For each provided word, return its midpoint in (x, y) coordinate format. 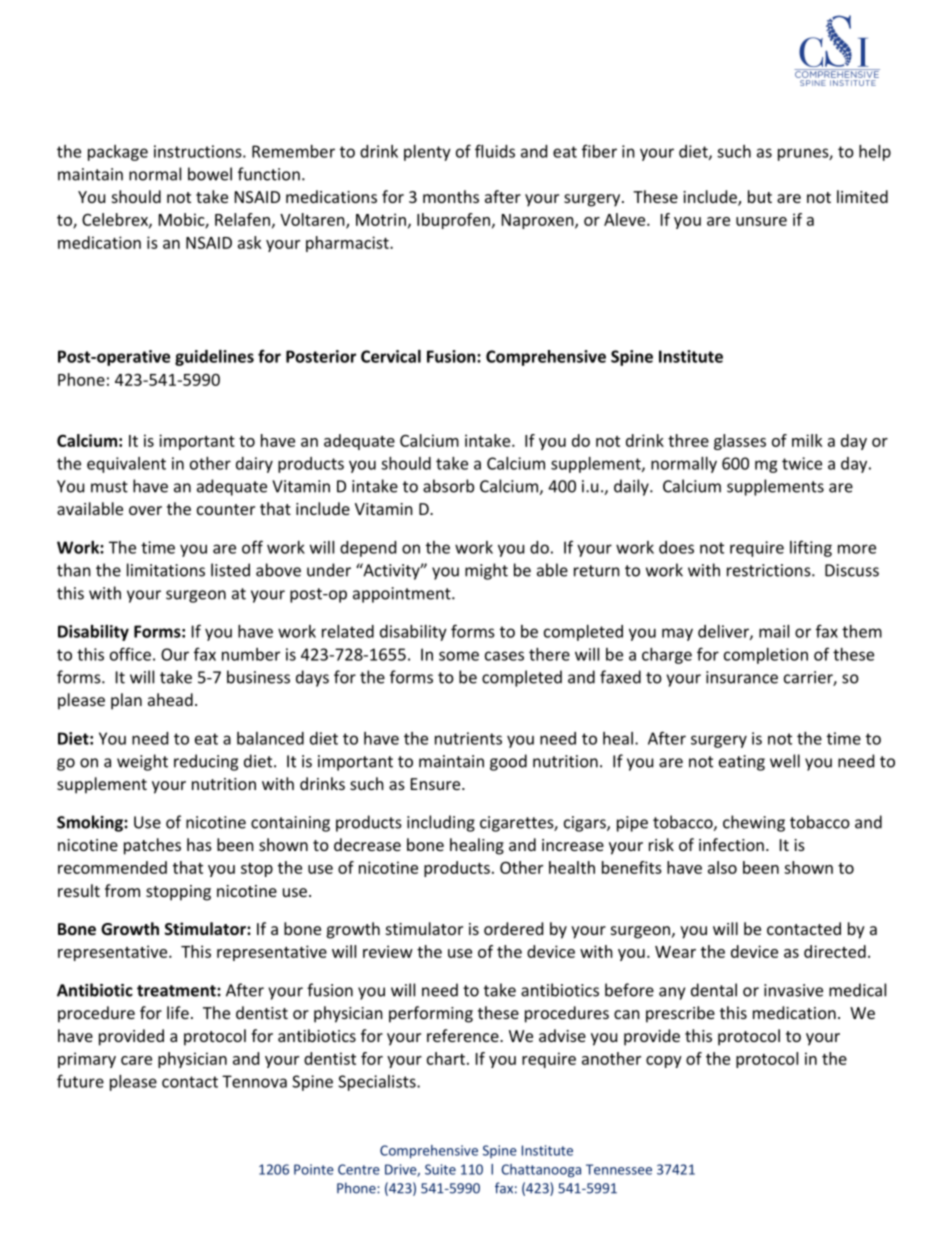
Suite (440, 1169)
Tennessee (619, 1169)
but (760, 196)
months (451, 196)
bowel (210, 174)
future (80, 1081)
